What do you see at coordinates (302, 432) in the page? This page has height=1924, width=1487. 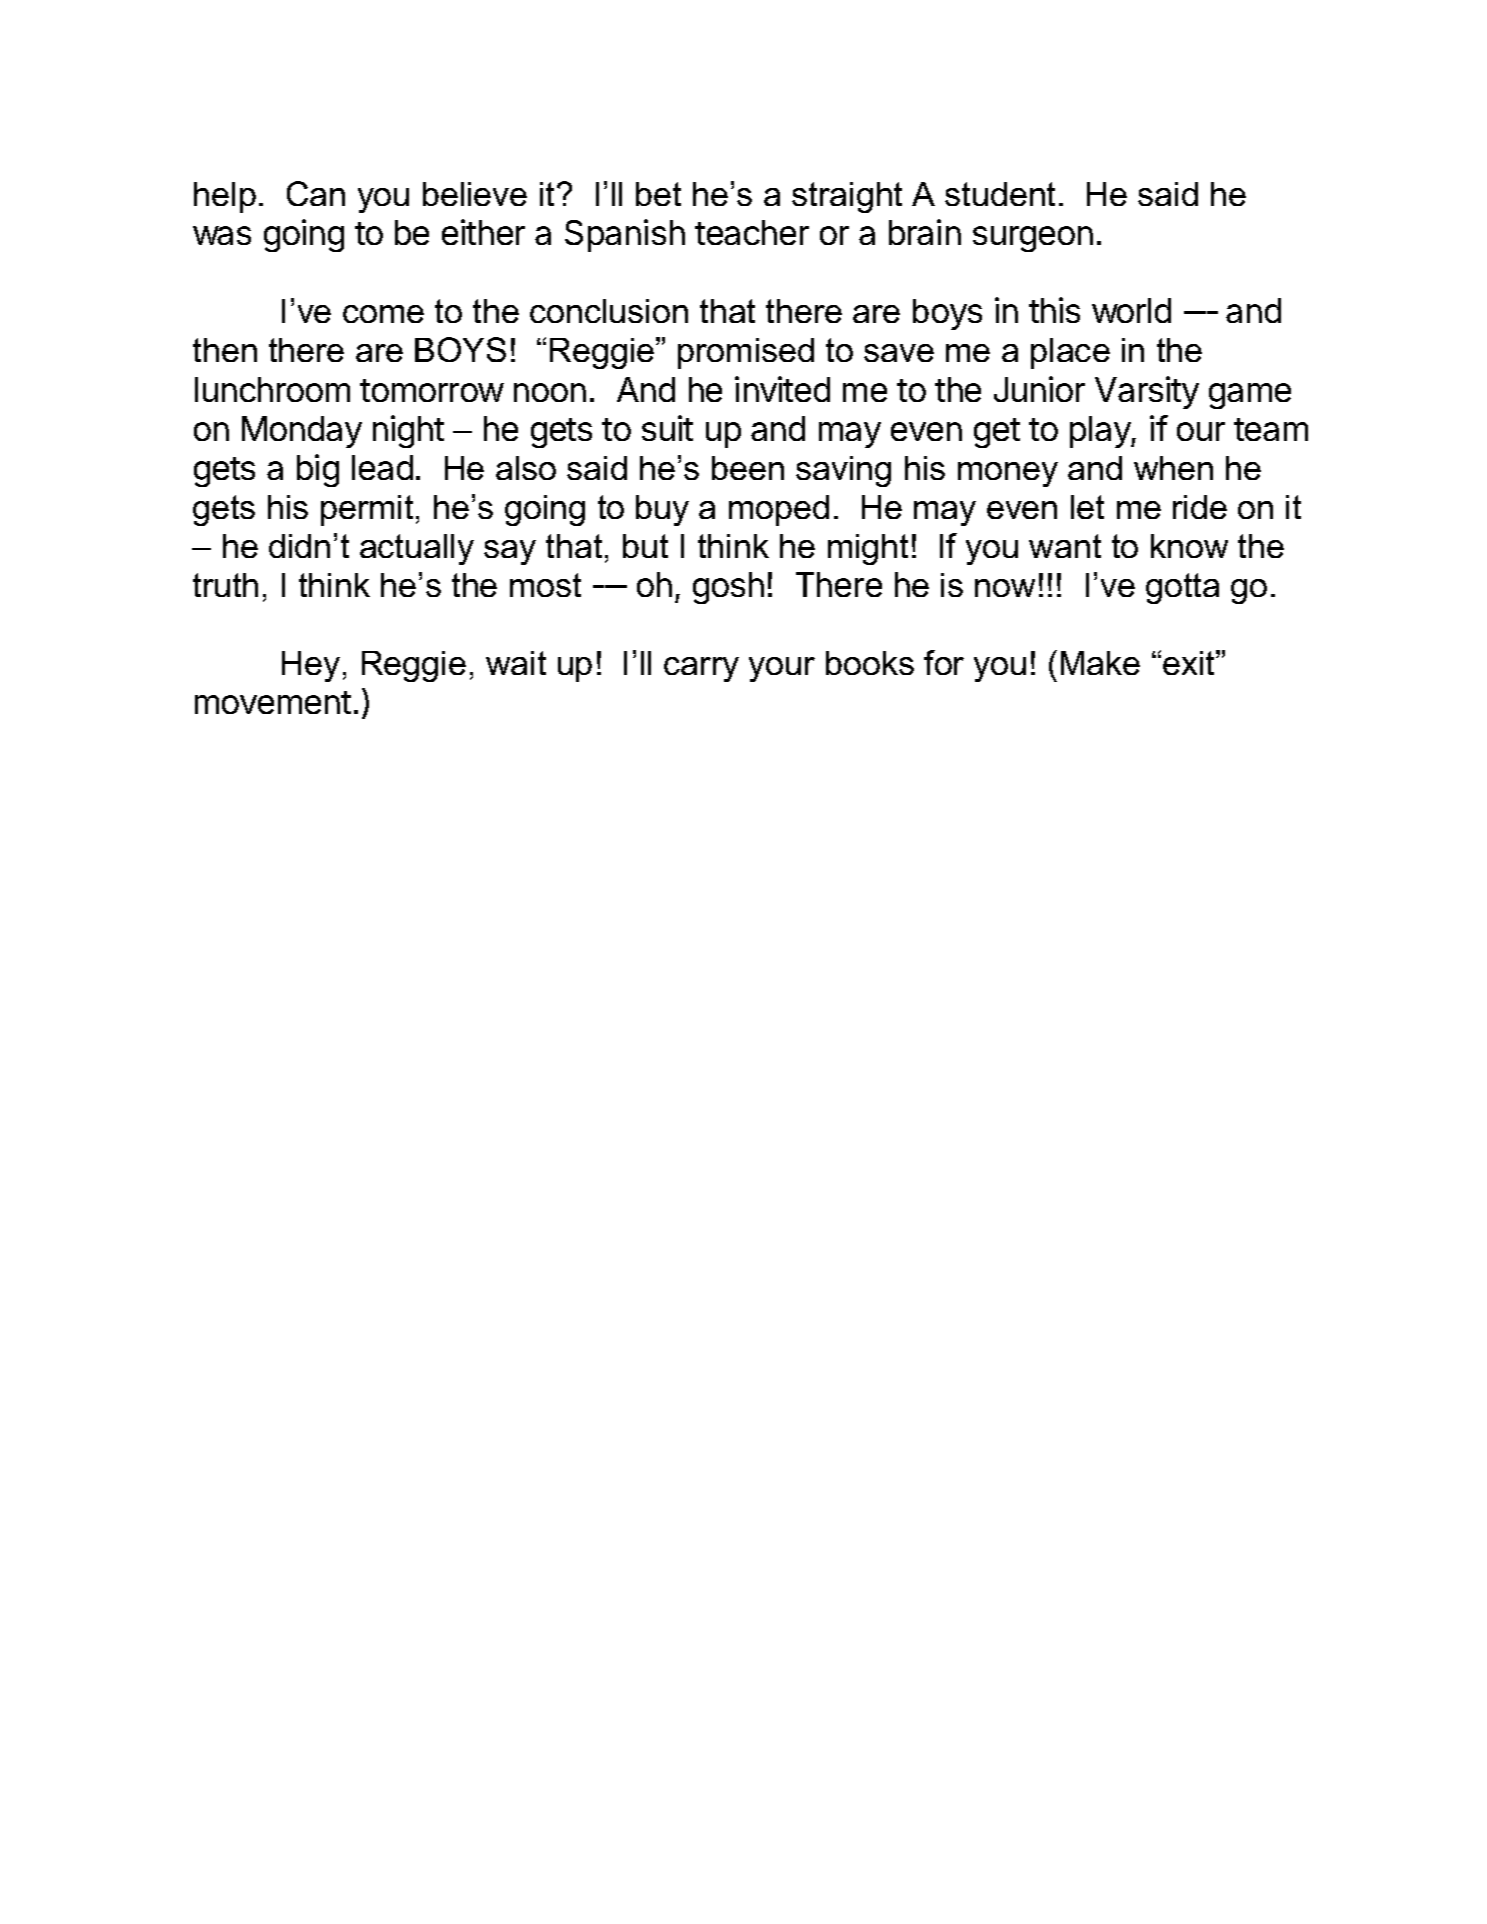 I see `Monday` at bounding box center [302, 432].
